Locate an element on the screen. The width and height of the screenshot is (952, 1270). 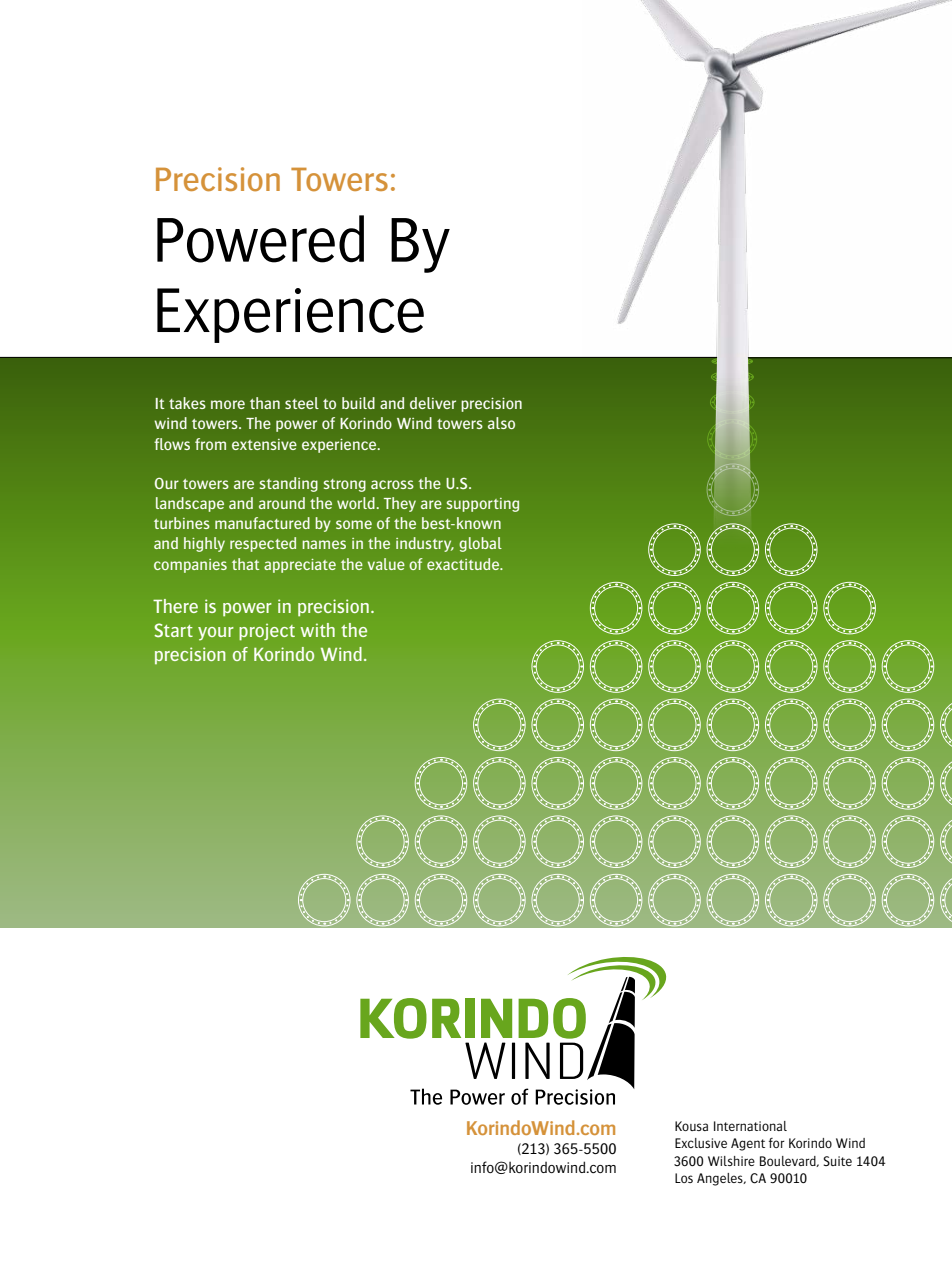
with is located at coordinates (317, 630).
